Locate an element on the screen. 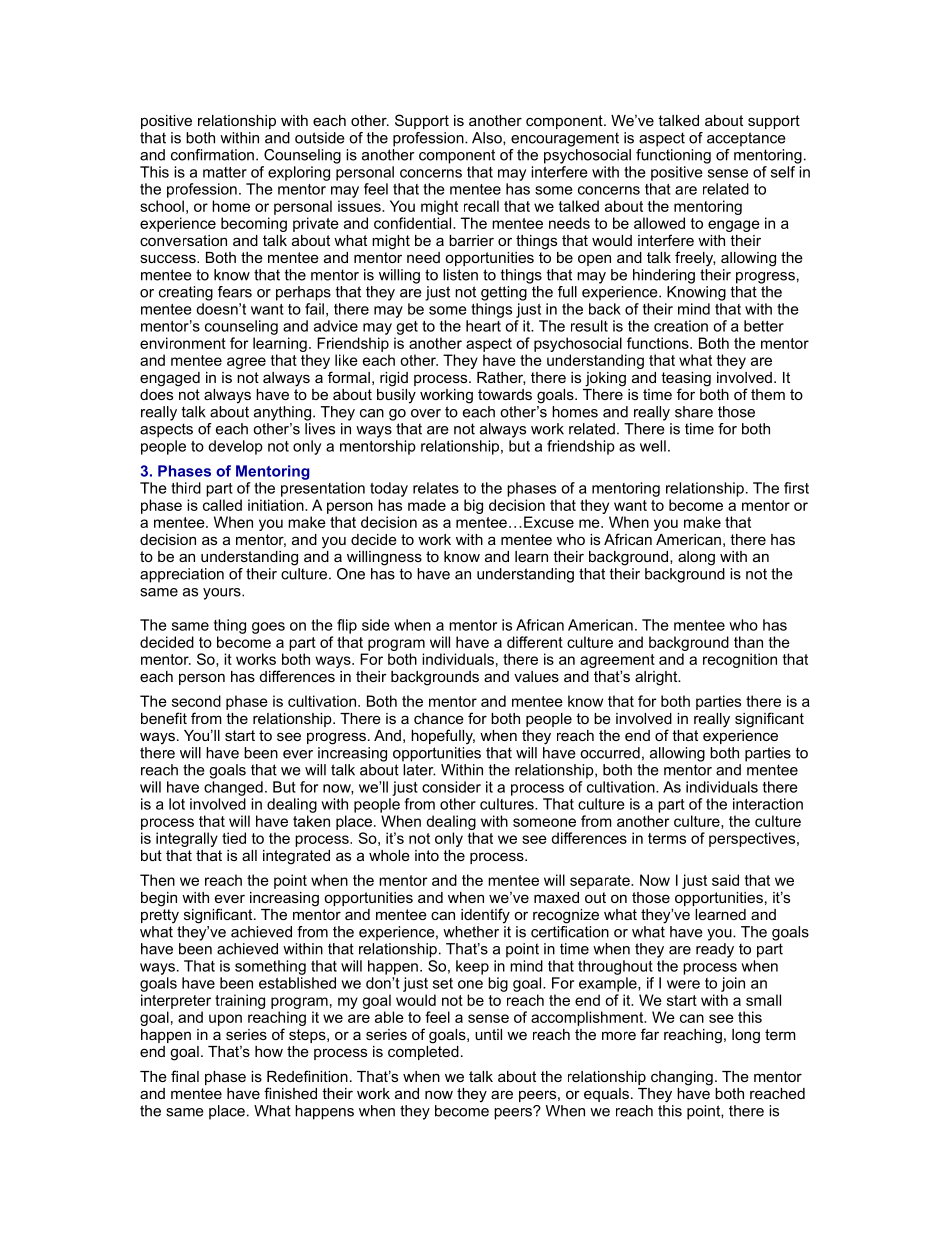  than is located at coordinates (748, 642).
